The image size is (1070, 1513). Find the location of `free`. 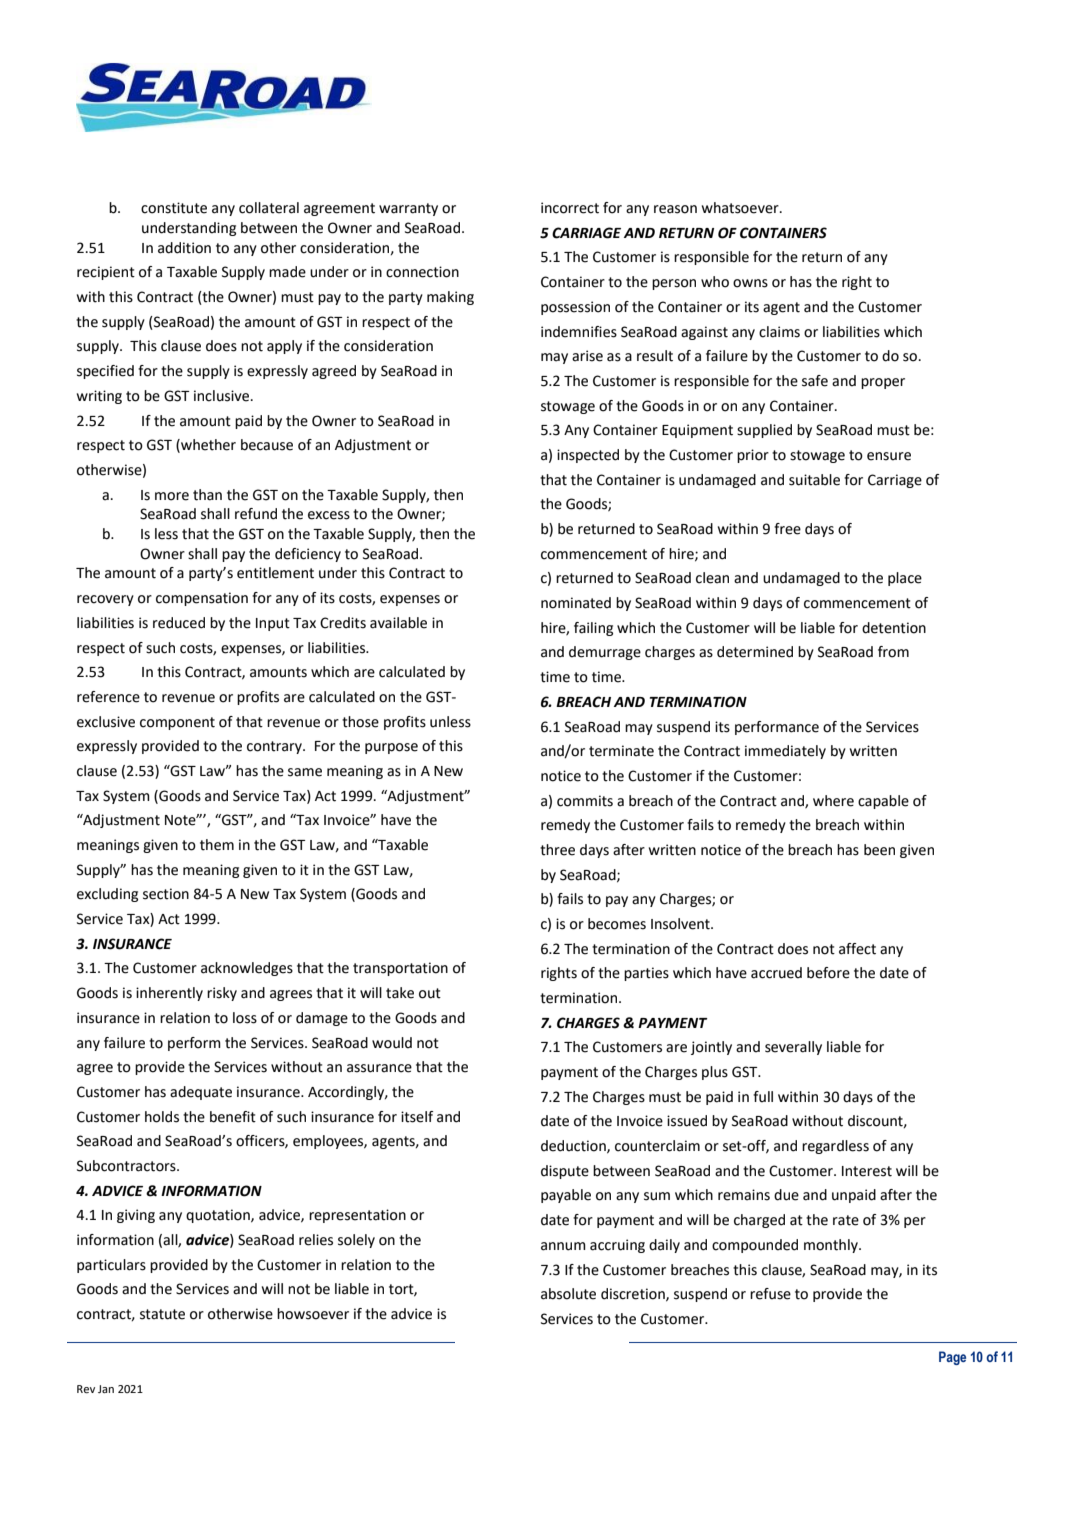

free is located at coordinates (787, 529).
